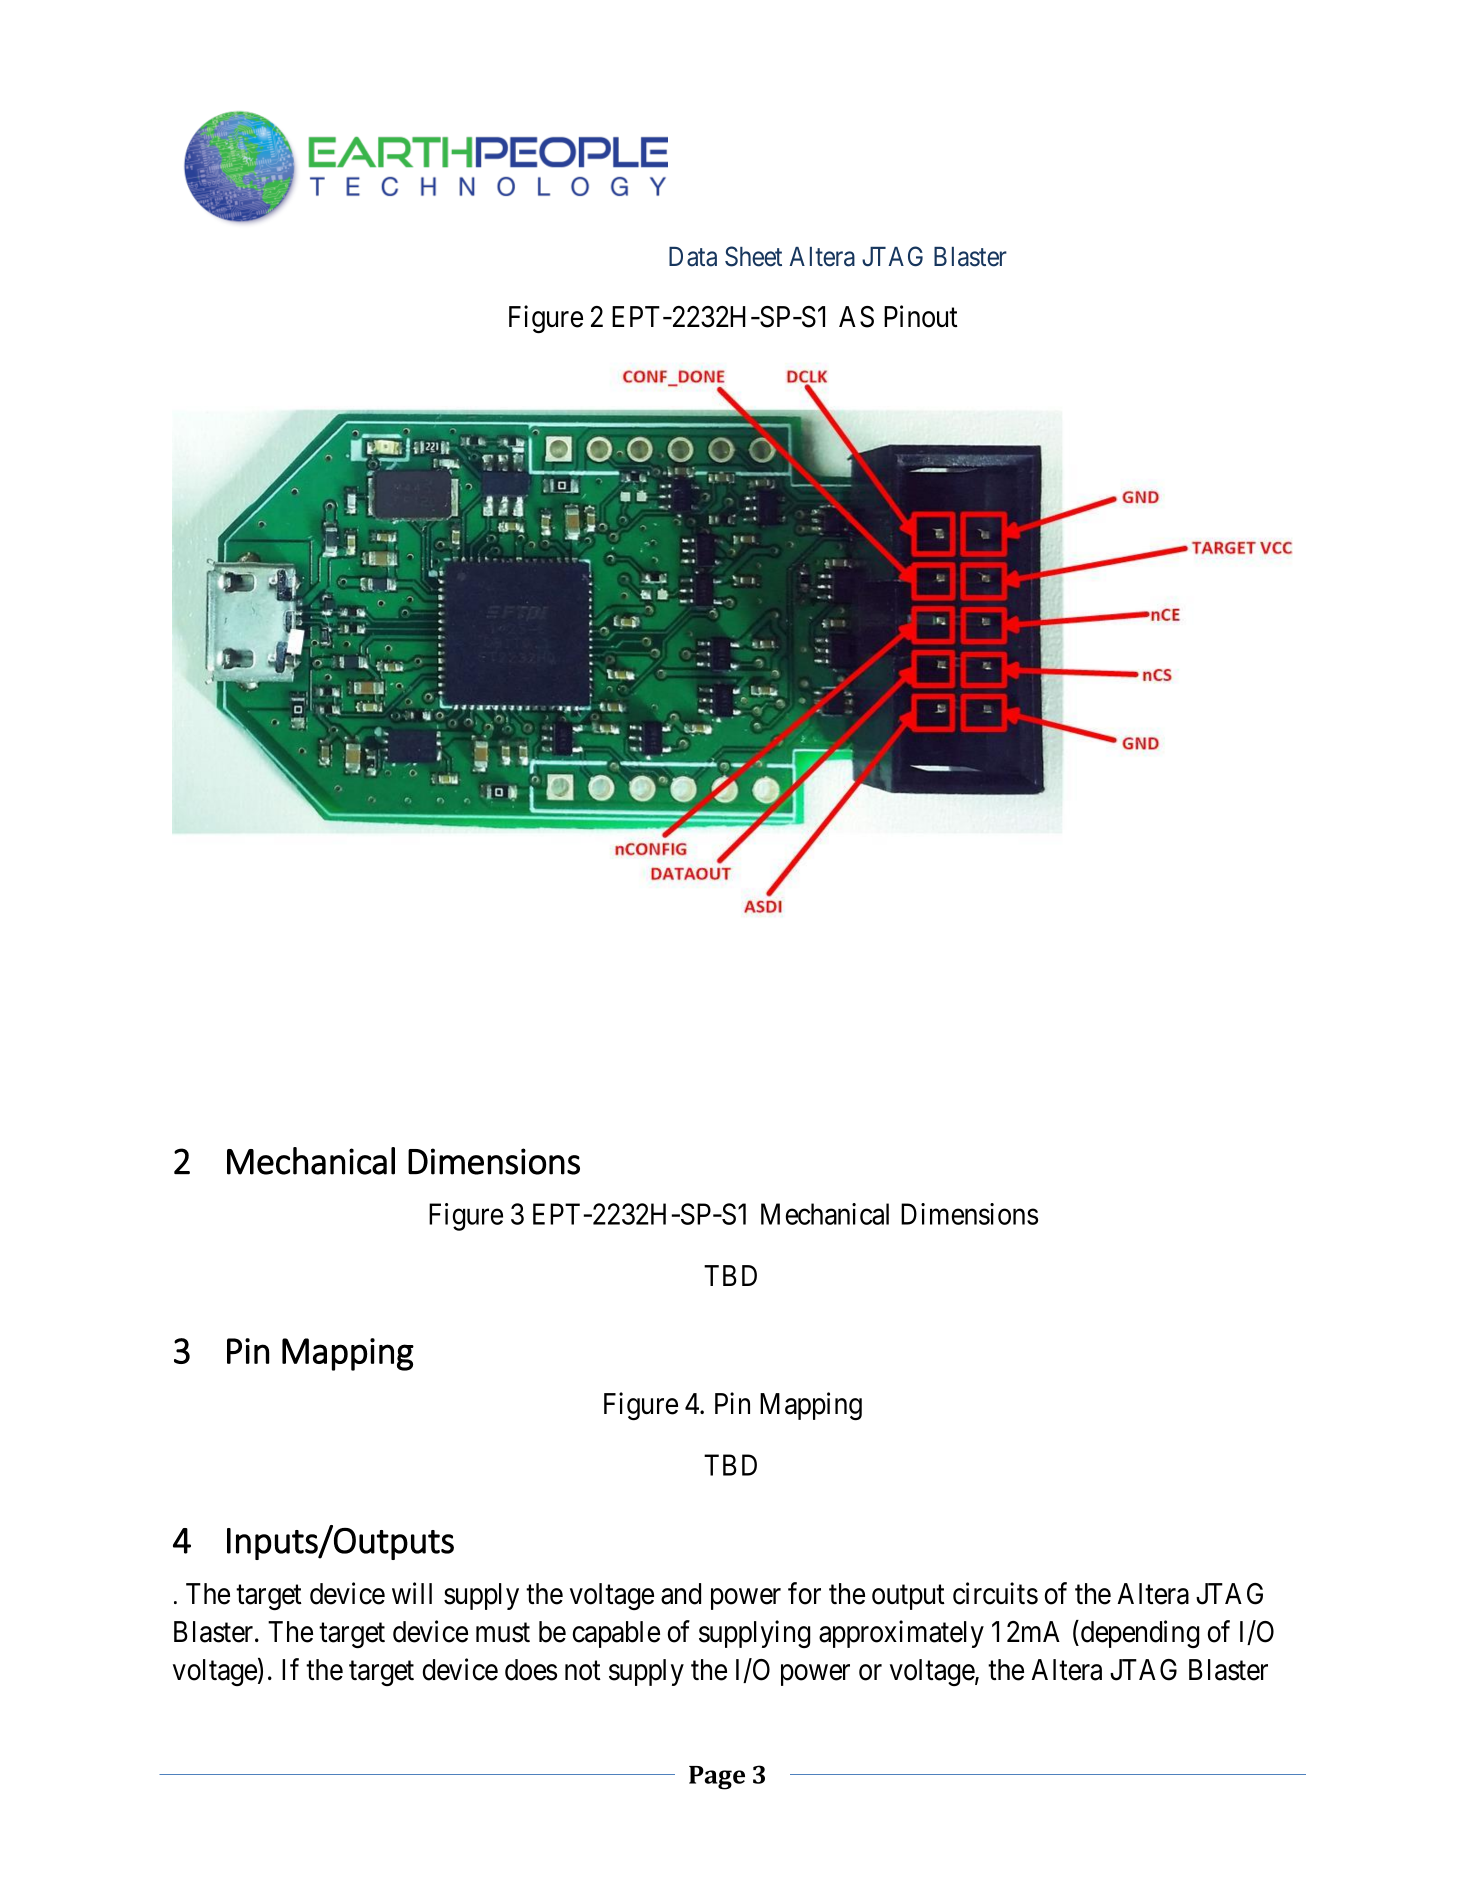 The image size is (1465, 1895). Describe the element at coordinates (901, 1634) in the document. I see `approximately` at that location.
